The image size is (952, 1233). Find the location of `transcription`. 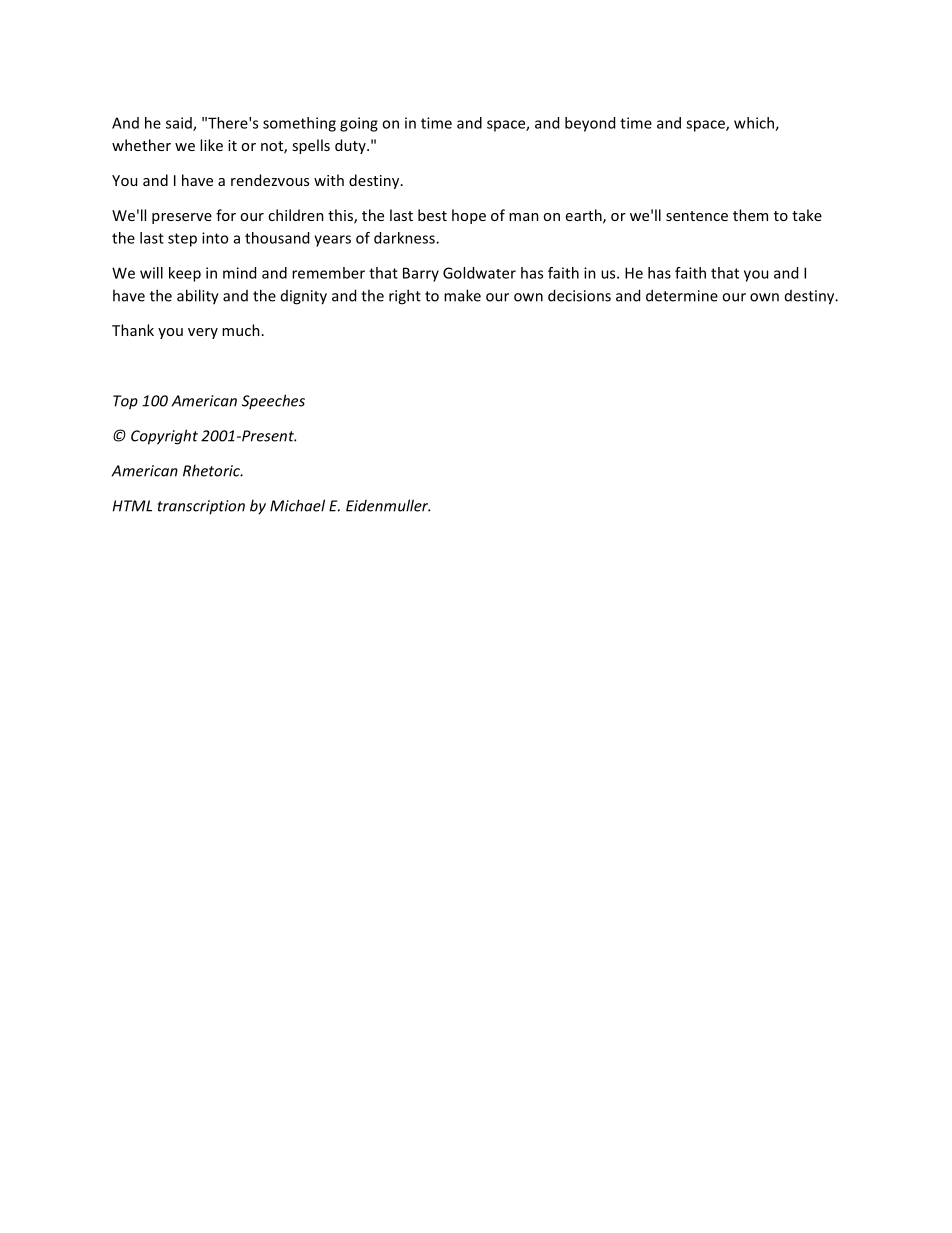

transcription is located at coordinates (201, 507).
